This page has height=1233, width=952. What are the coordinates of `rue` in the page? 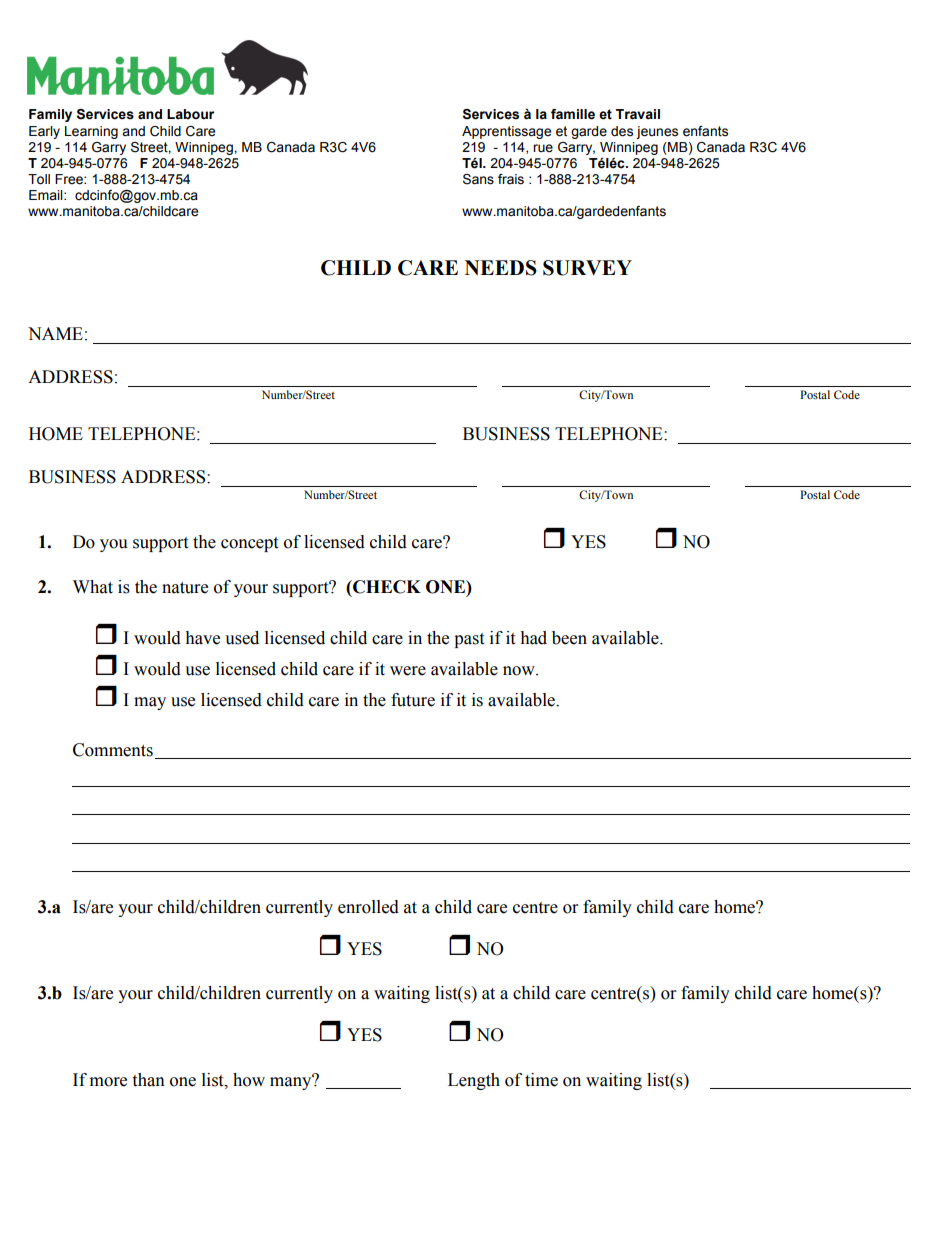 It's located at (543, 148).
